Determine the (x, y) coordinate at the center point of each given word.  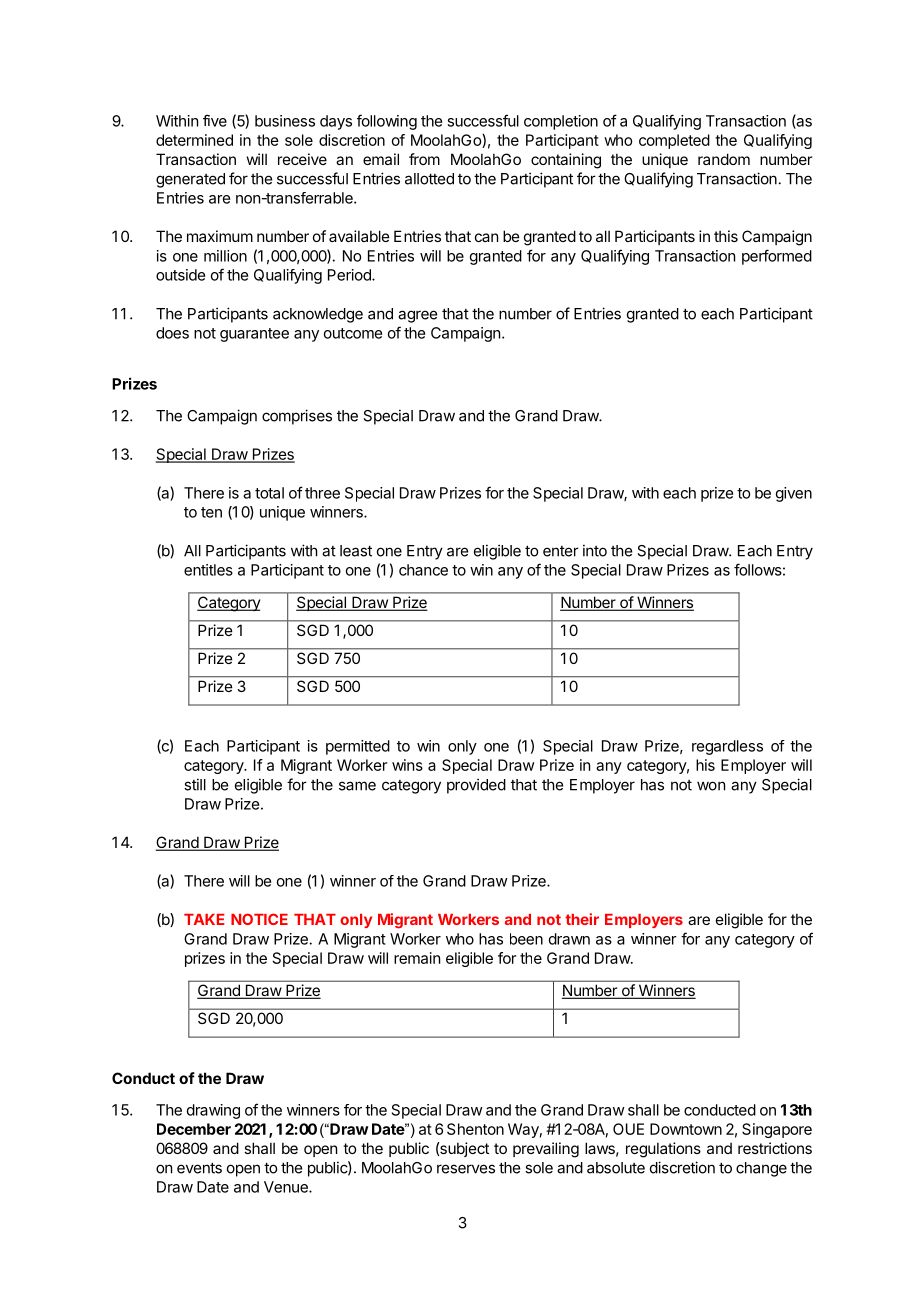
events (199, 1168)
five (215, 120)
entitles (208, 570)
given (794, 494)
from (424, 159)
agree (417, 316)
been (526, 939)
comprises (297, 417)
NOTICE (259, 919)
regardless (727, 747)
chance (423, 570)
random (724, 159)
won (711, 786)
